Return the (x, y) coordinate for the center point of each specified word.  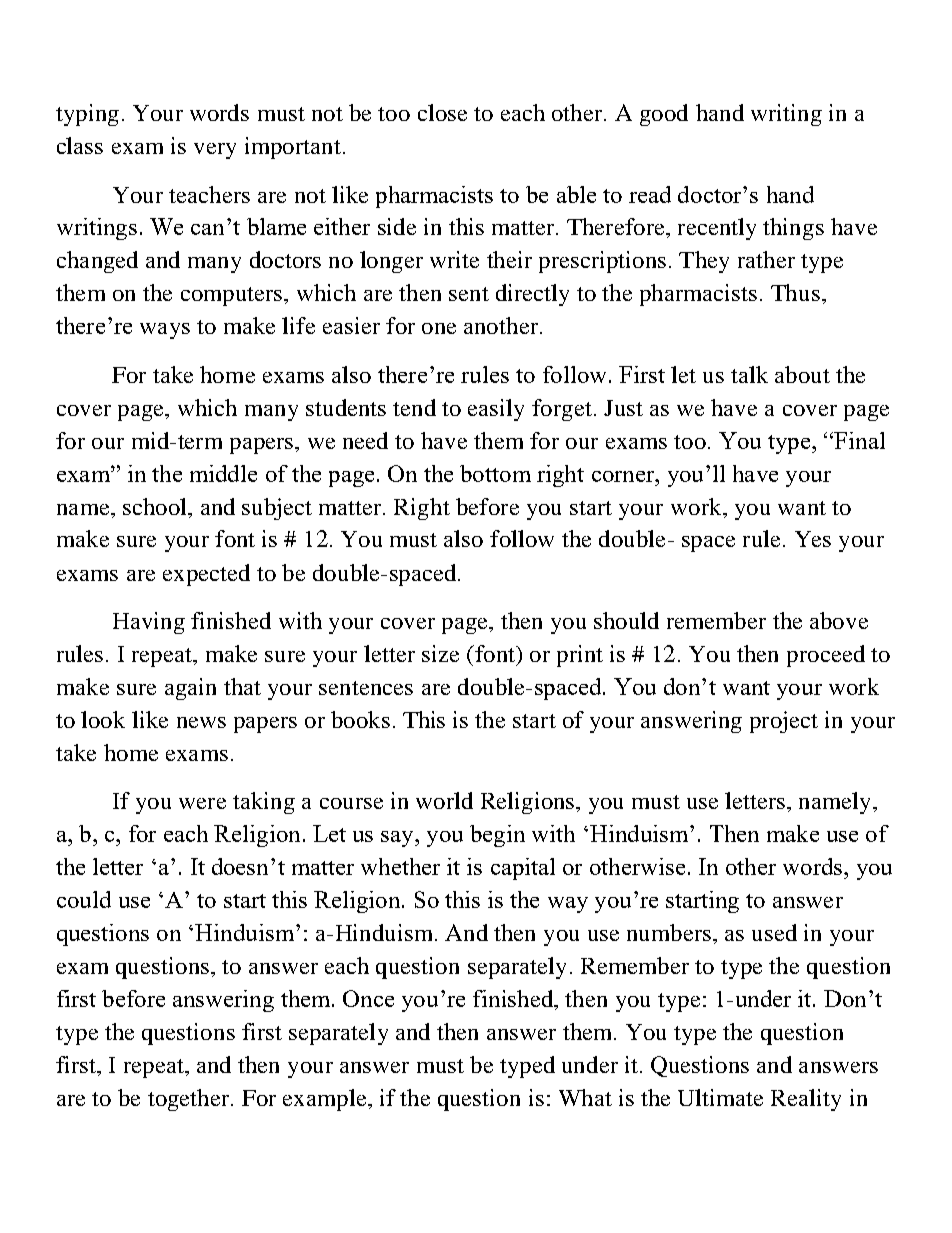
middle (223, 473)
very (215, 151)
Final (858, 440)
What (585, 1097)
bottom (495, 473)
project (784, 722)
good (664, 115)
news (201, 722)
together (190, 1100)
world (444, 800)
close (442, 112)
